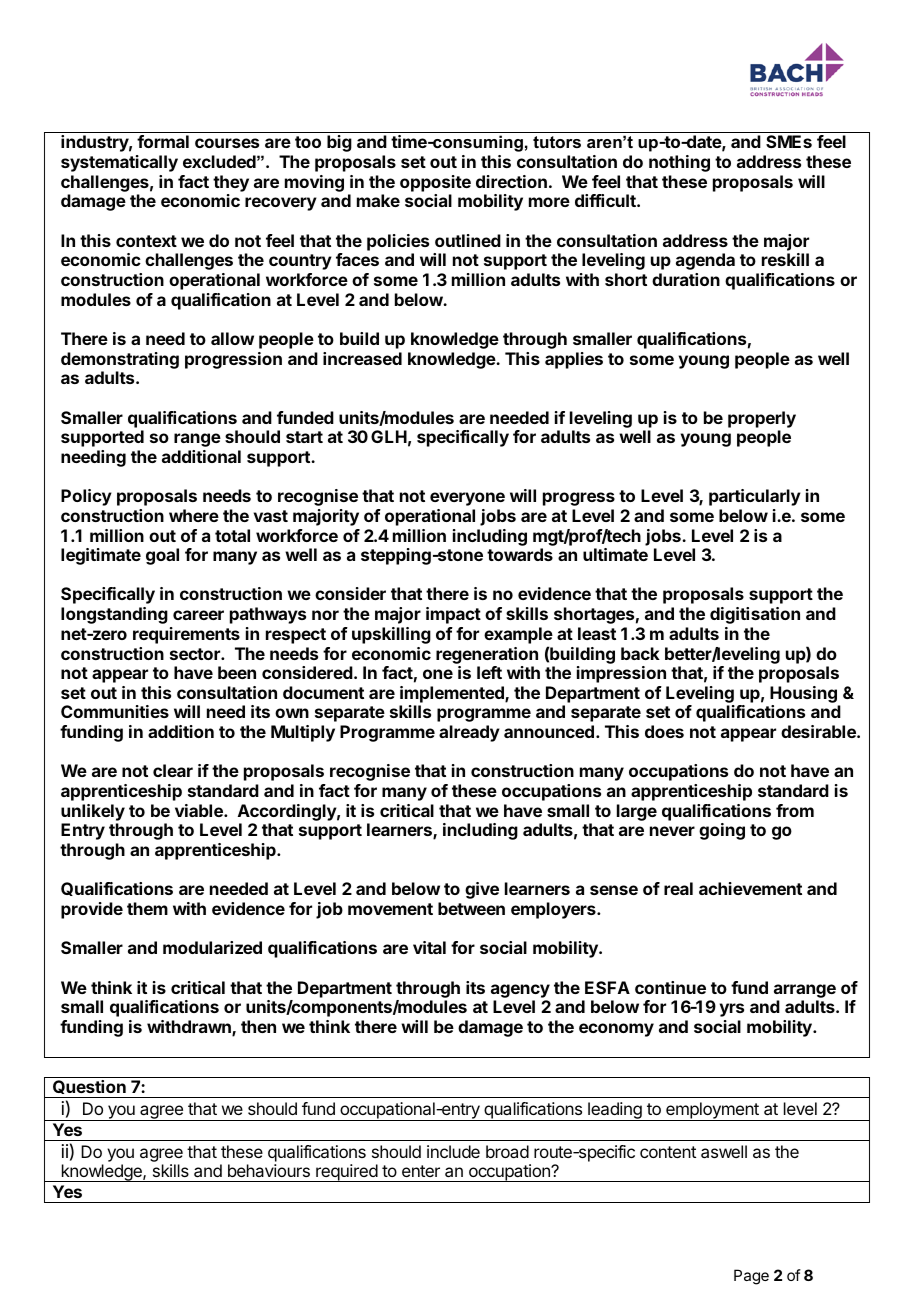 The height and width of the document is (1308, 924). What do you see at coordinates (435, 183) in the document?
I see `opposite` at bounding box center [435, 183].
